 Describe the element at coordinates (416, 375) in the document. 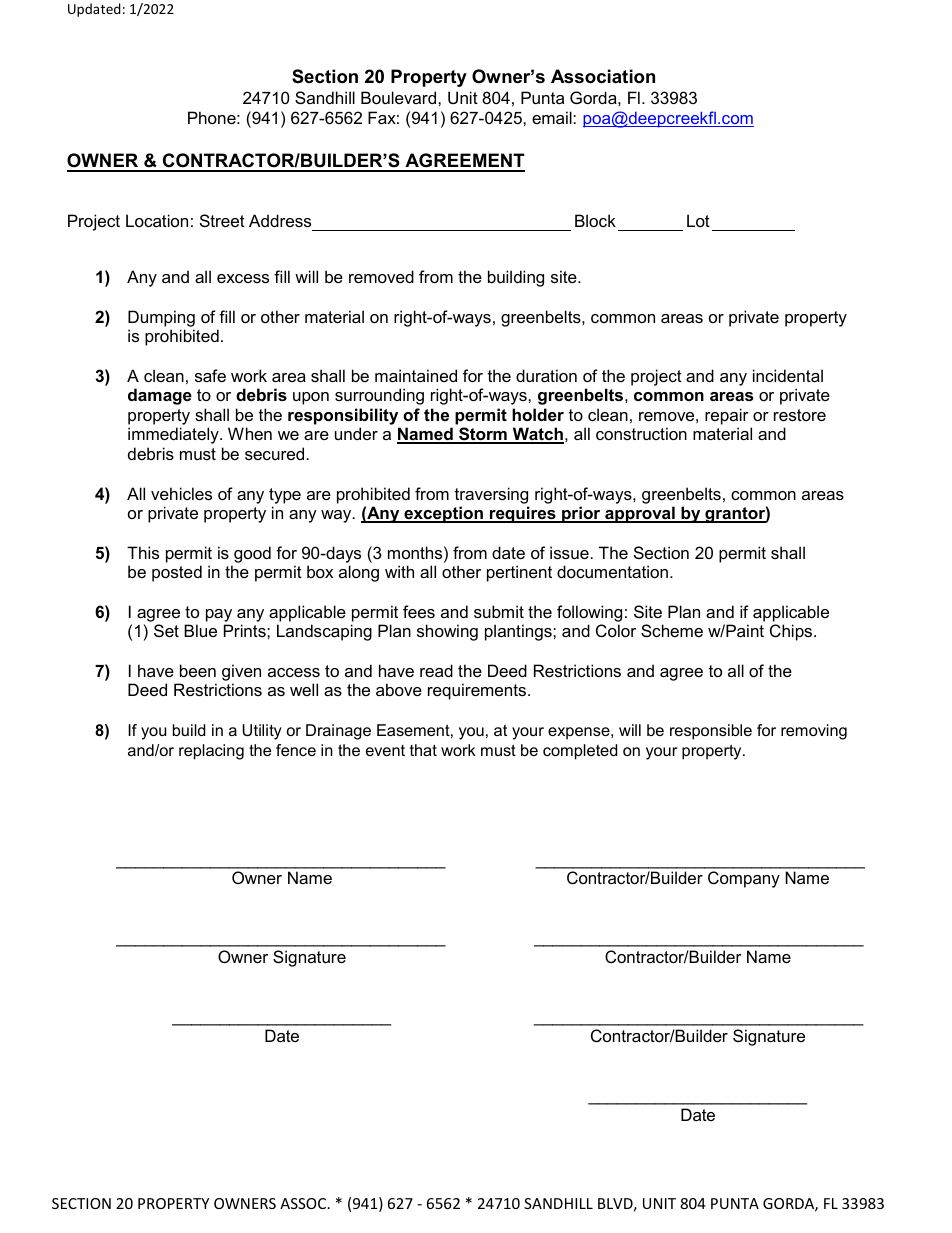

I see `maintained` at that location.
